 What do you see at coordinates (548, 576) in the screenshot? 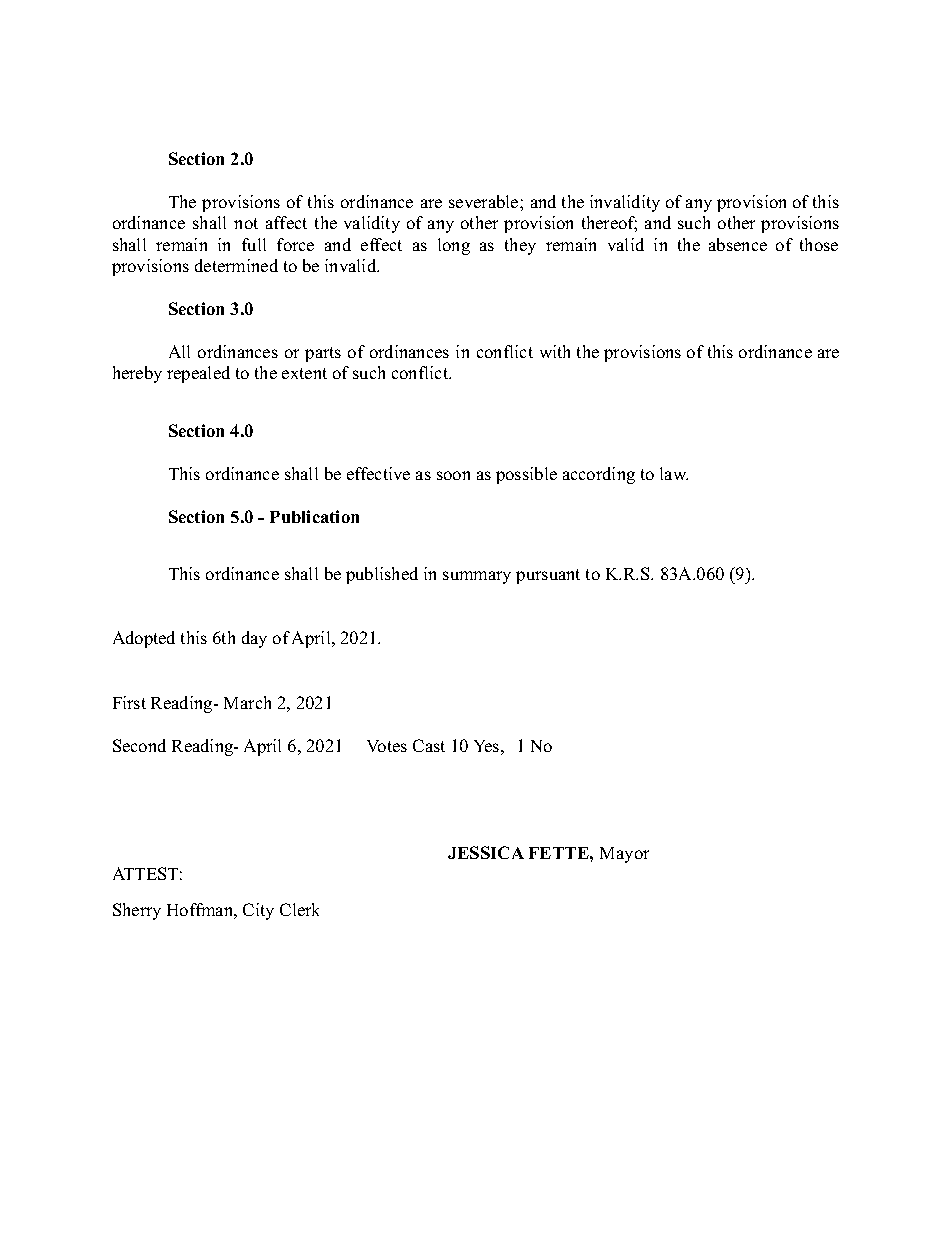
I see `pursuant` at bounding box center [548, 576].
